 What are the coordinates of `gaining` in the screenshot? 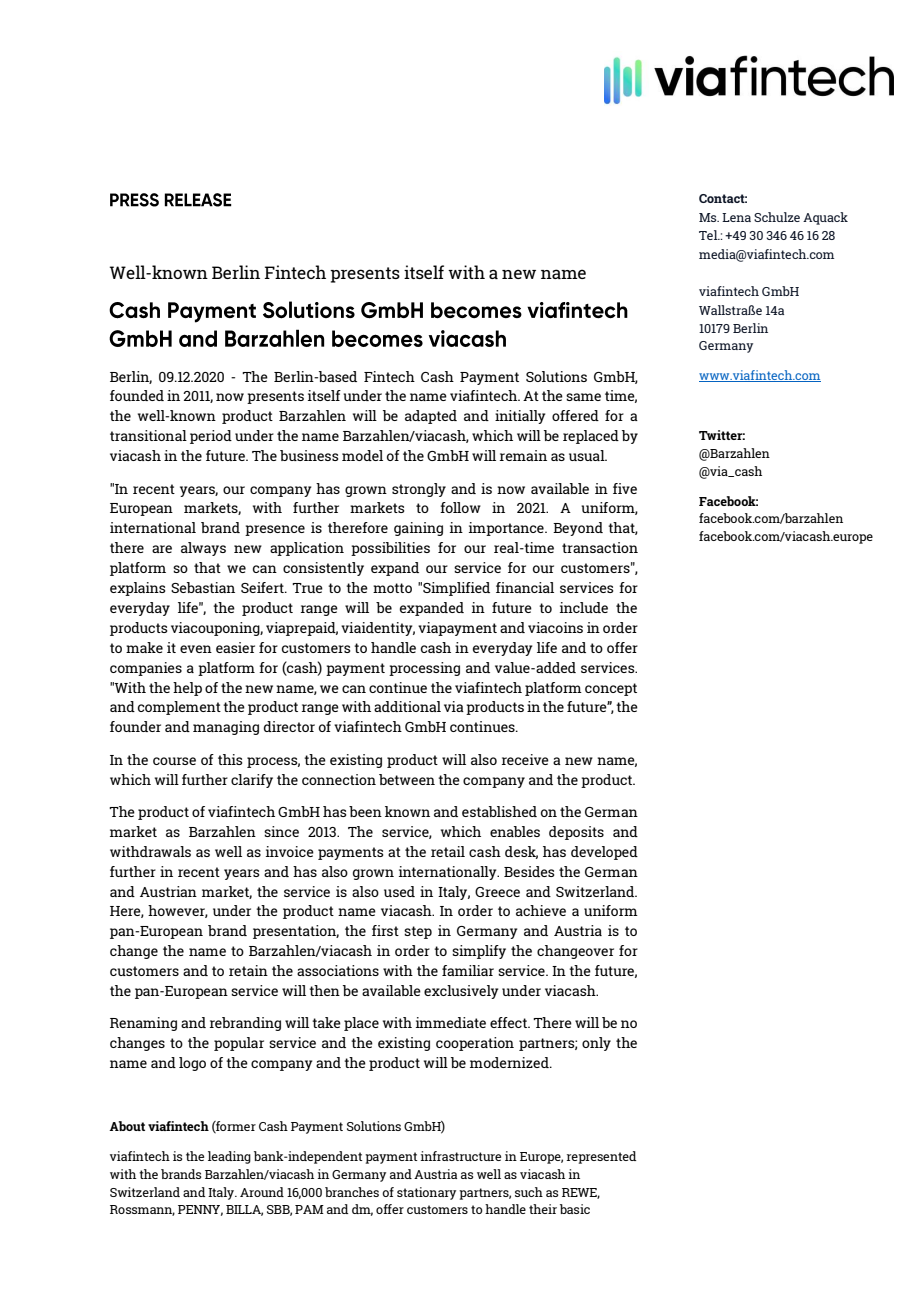 It's located at (418, 529).
